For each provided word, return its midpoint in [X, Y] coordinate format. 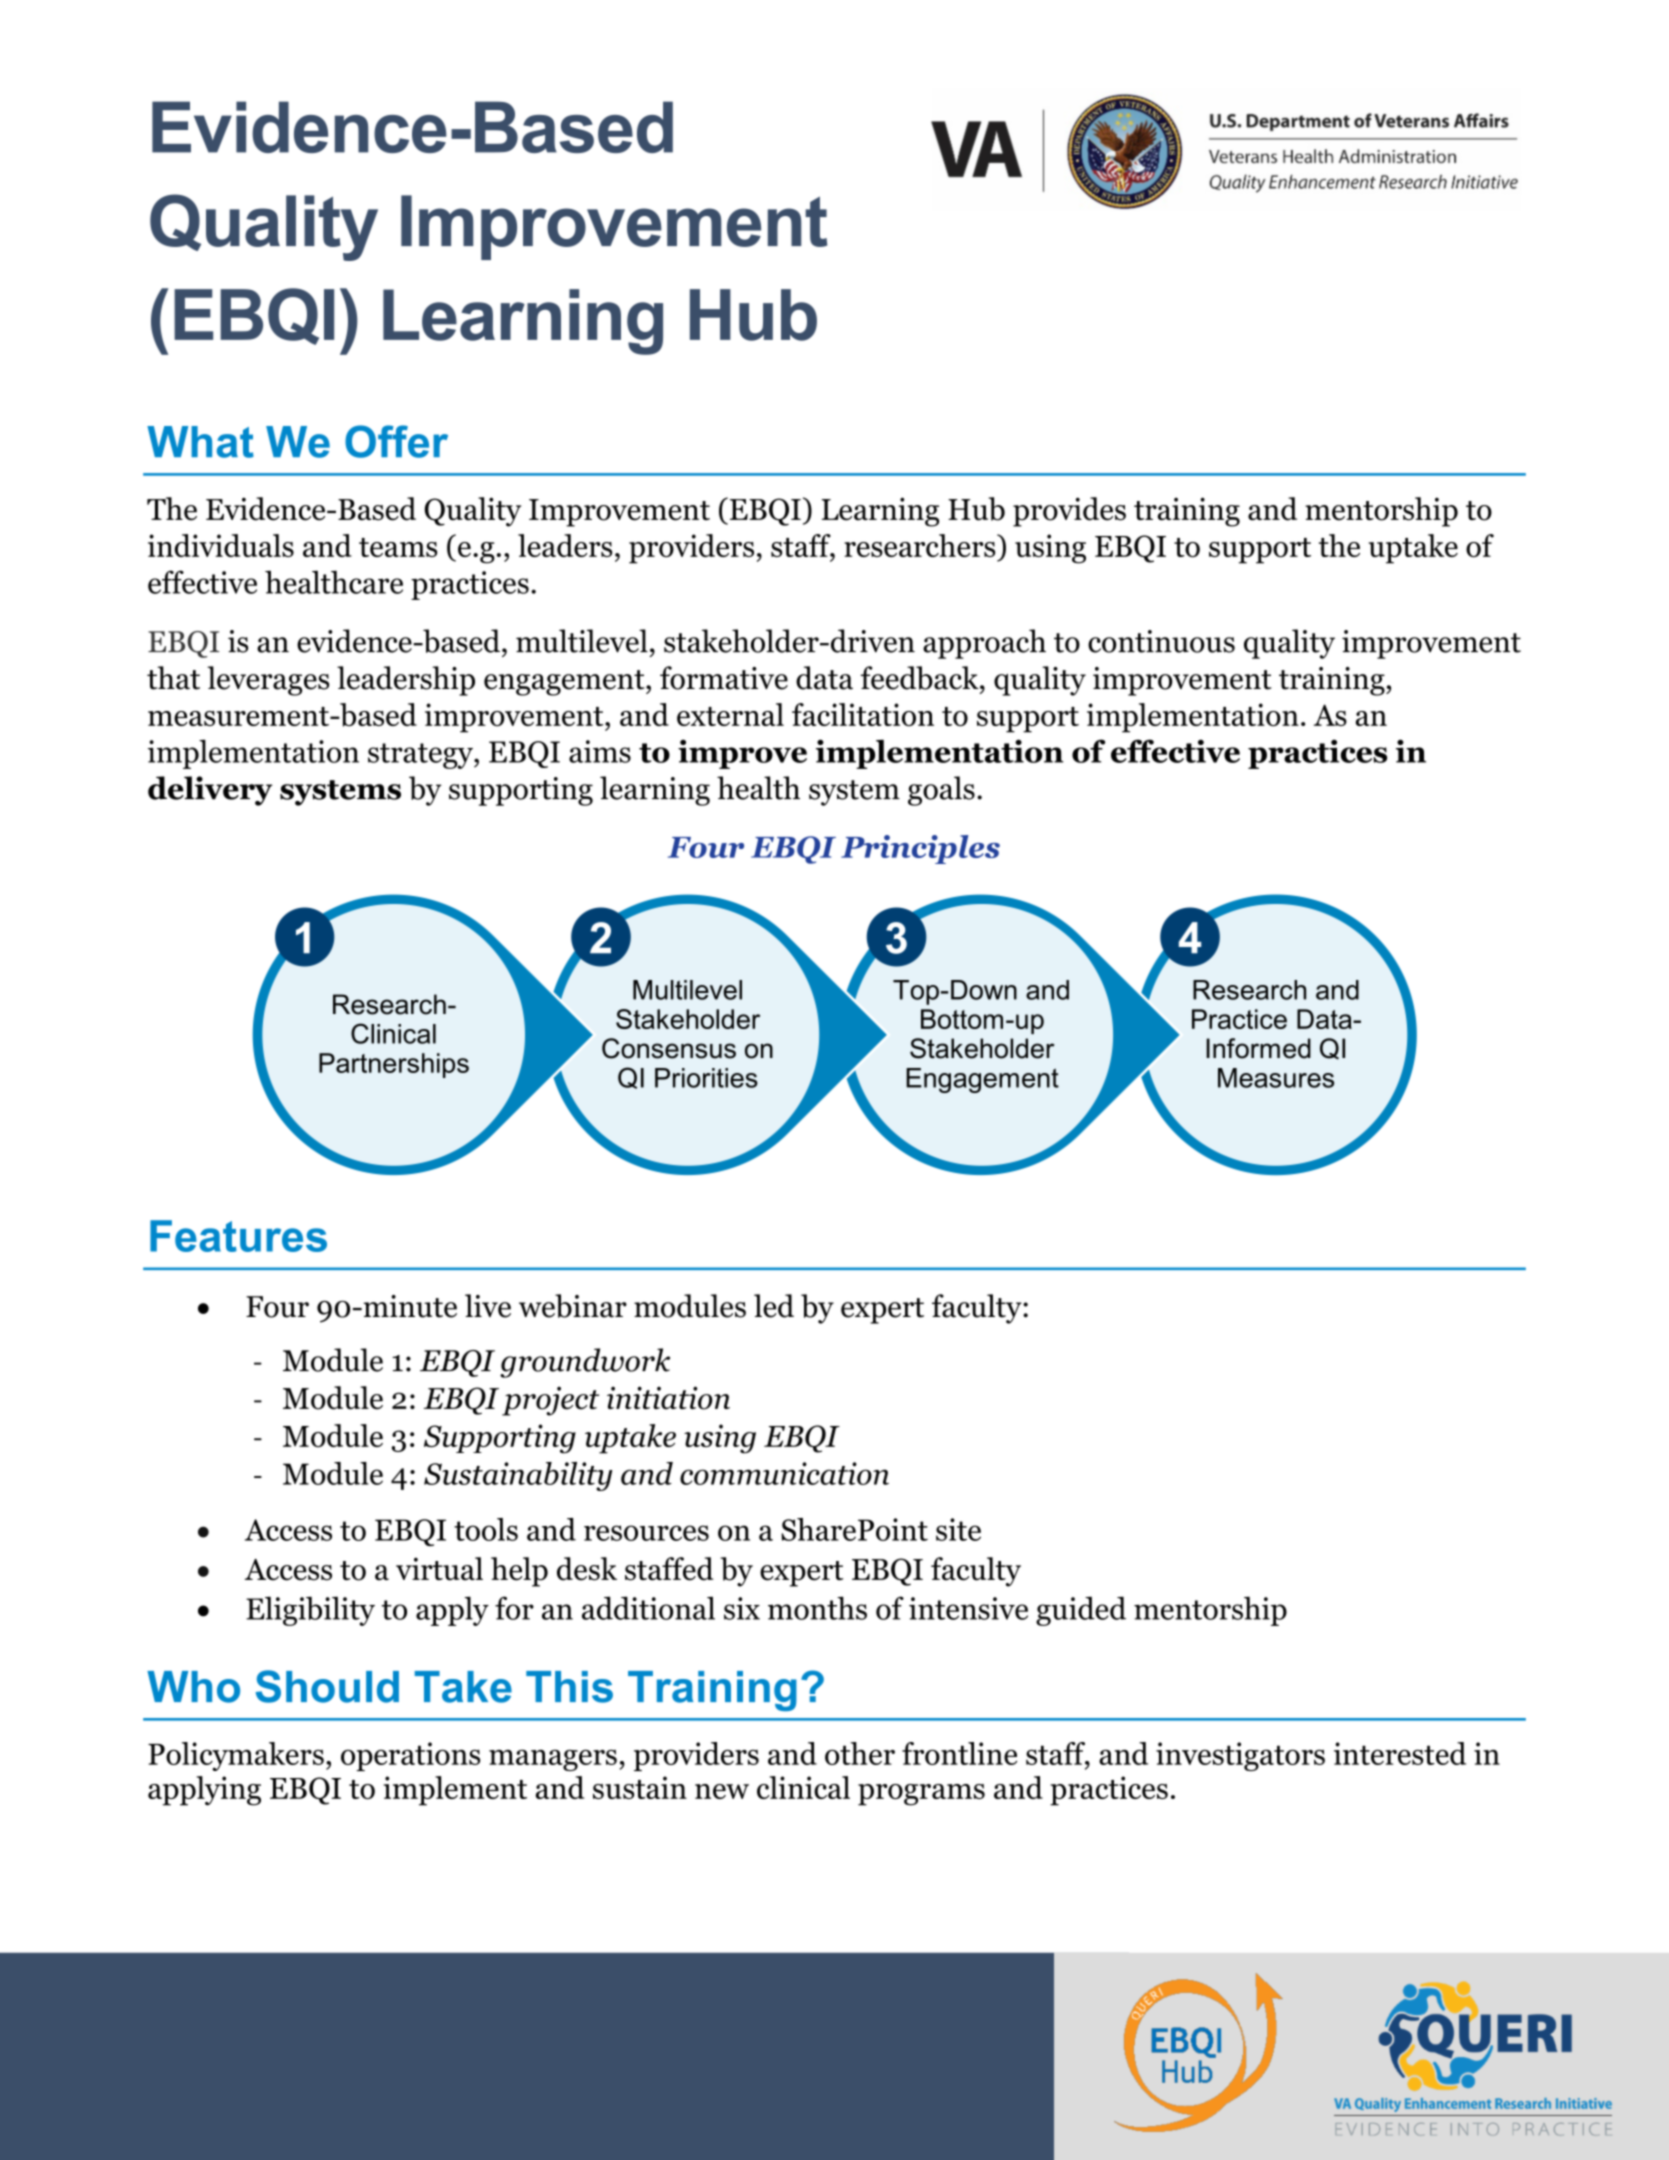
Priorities [706, 1078]
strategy [421, 756]
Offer [396, 441]
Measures [1276, 1078]
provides [1069, 512]
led [774, 1306]
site [958, 1529]
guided [1081, 1611]
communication [784, 1473]
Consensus [669, 1048]
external [730, 714]
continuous [1161, 641]
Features [238, 1236]
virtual [439, 1569]
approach [984, 644]
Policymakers [236, 1756]
